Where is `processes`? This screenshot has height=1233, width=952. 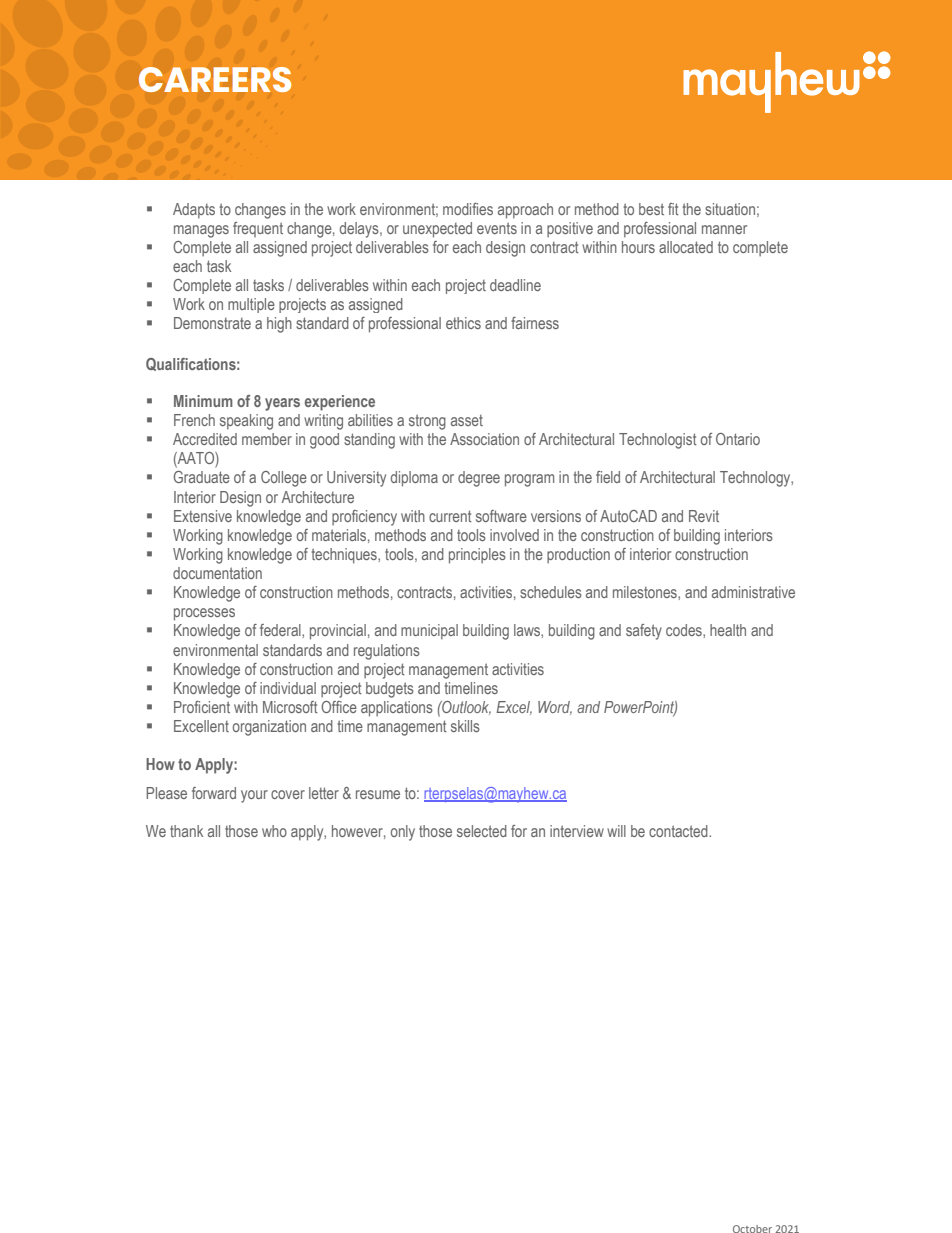
processes is located at coordinates (204, 614).
